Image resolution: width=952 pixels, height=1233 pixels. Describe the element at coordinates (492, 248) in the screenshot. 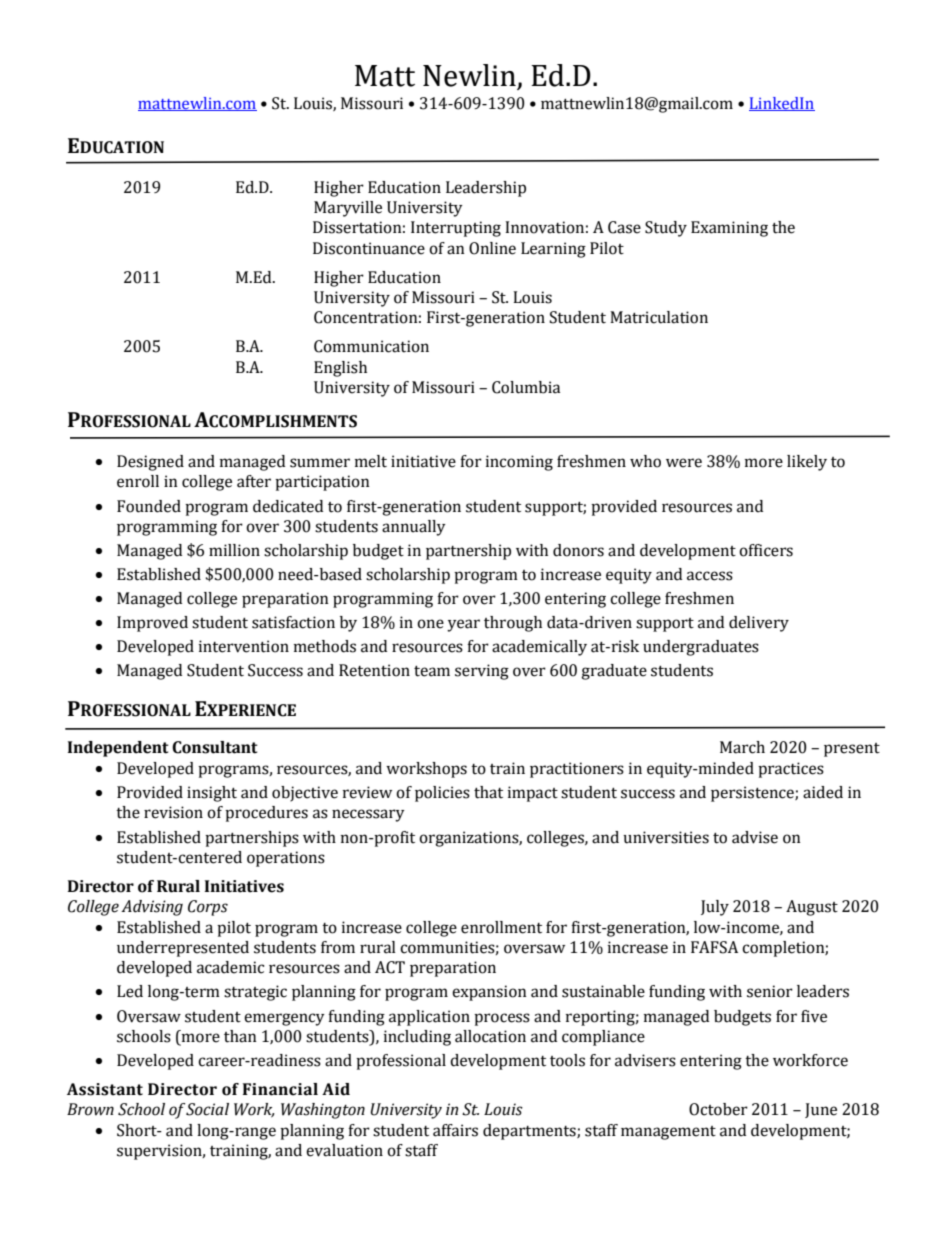

I see `Online` at that location.
